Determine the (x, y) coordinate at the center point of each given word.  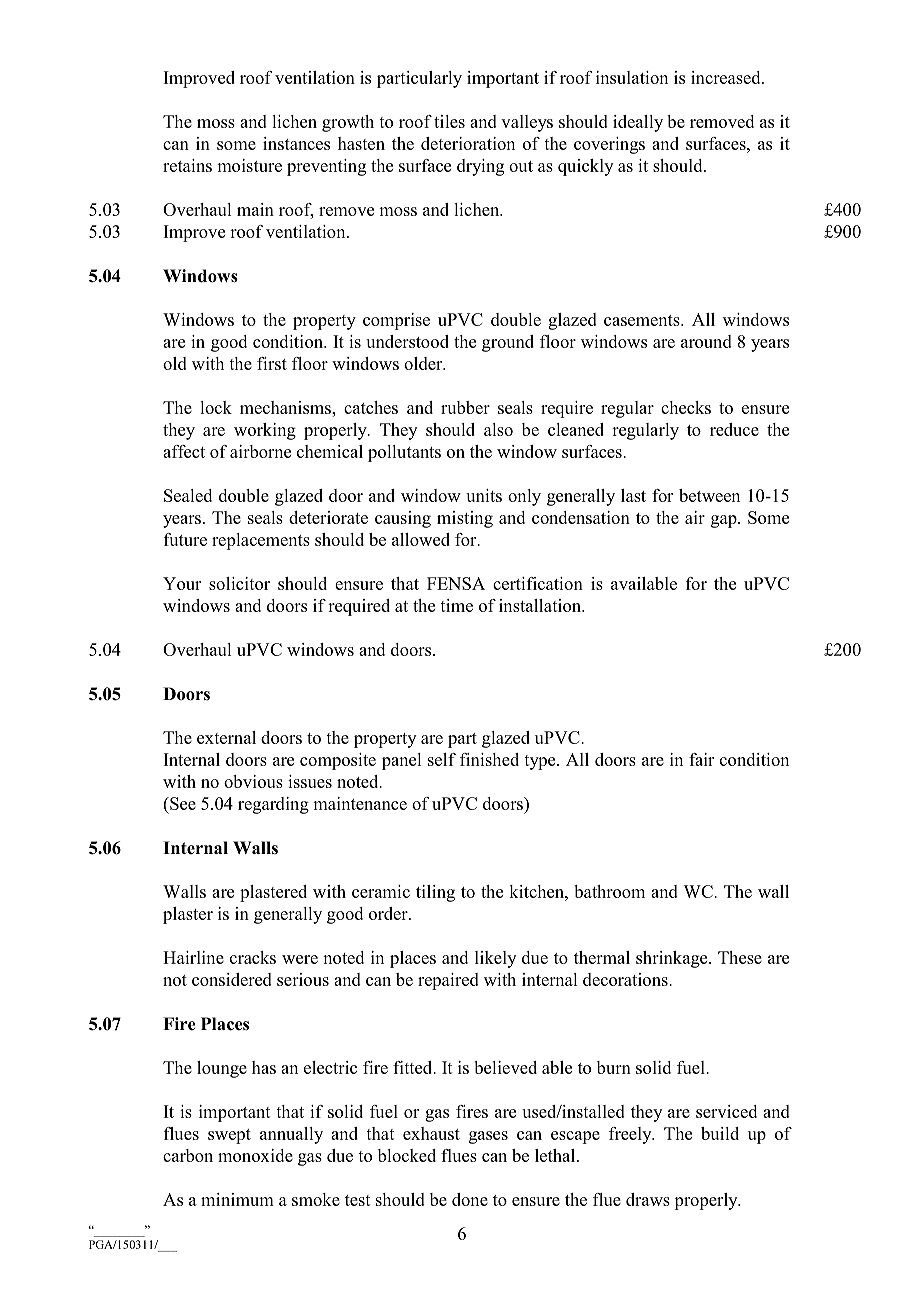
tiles (449, 121)
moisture (249, 165)
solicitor (239, 583)
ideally (638, 123)
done (470, 1199)
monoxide (255, 1155)
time (456, 605)
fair (701, 759)
